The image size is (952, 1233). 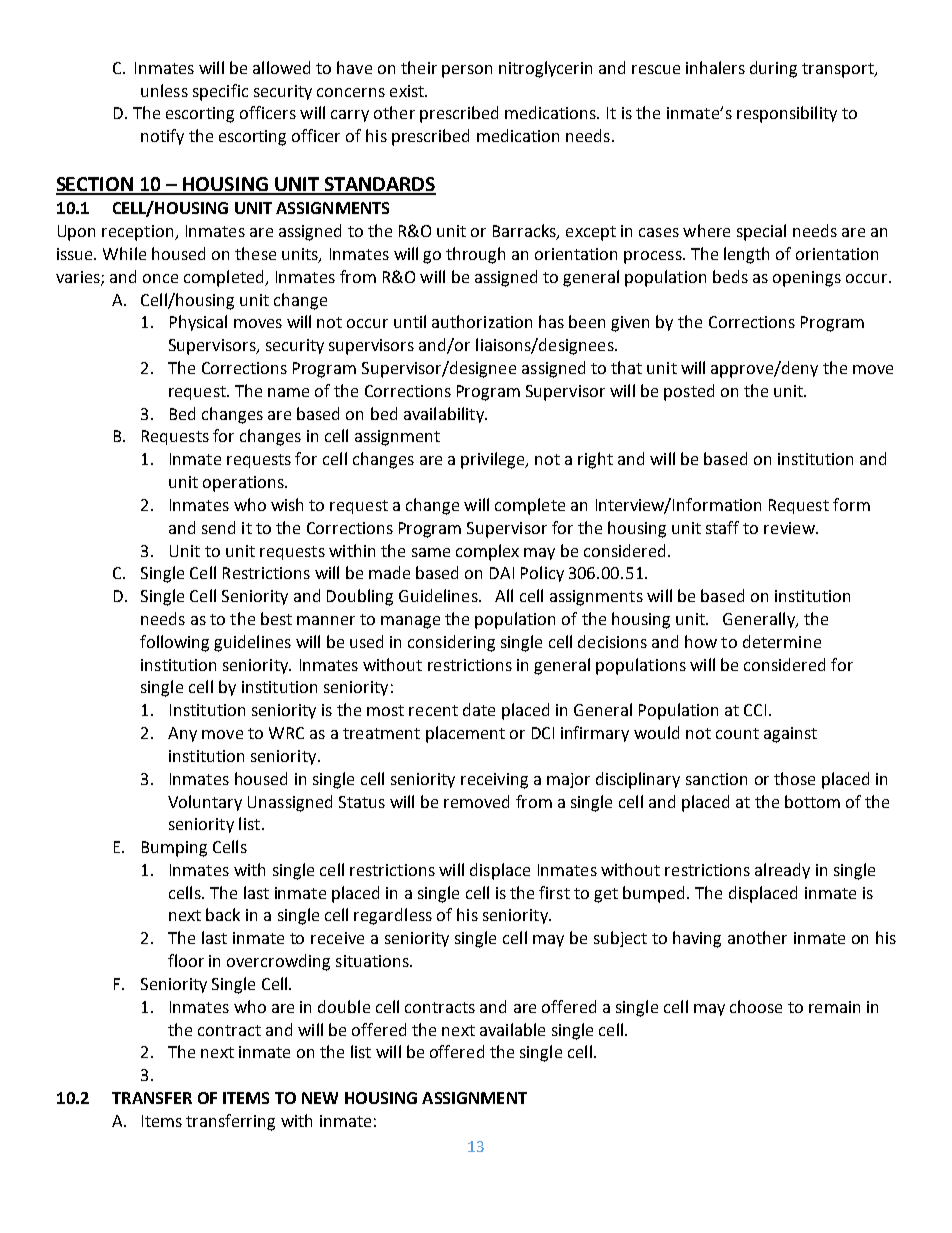 I want to click on posted, so click(x=689, y=392).
